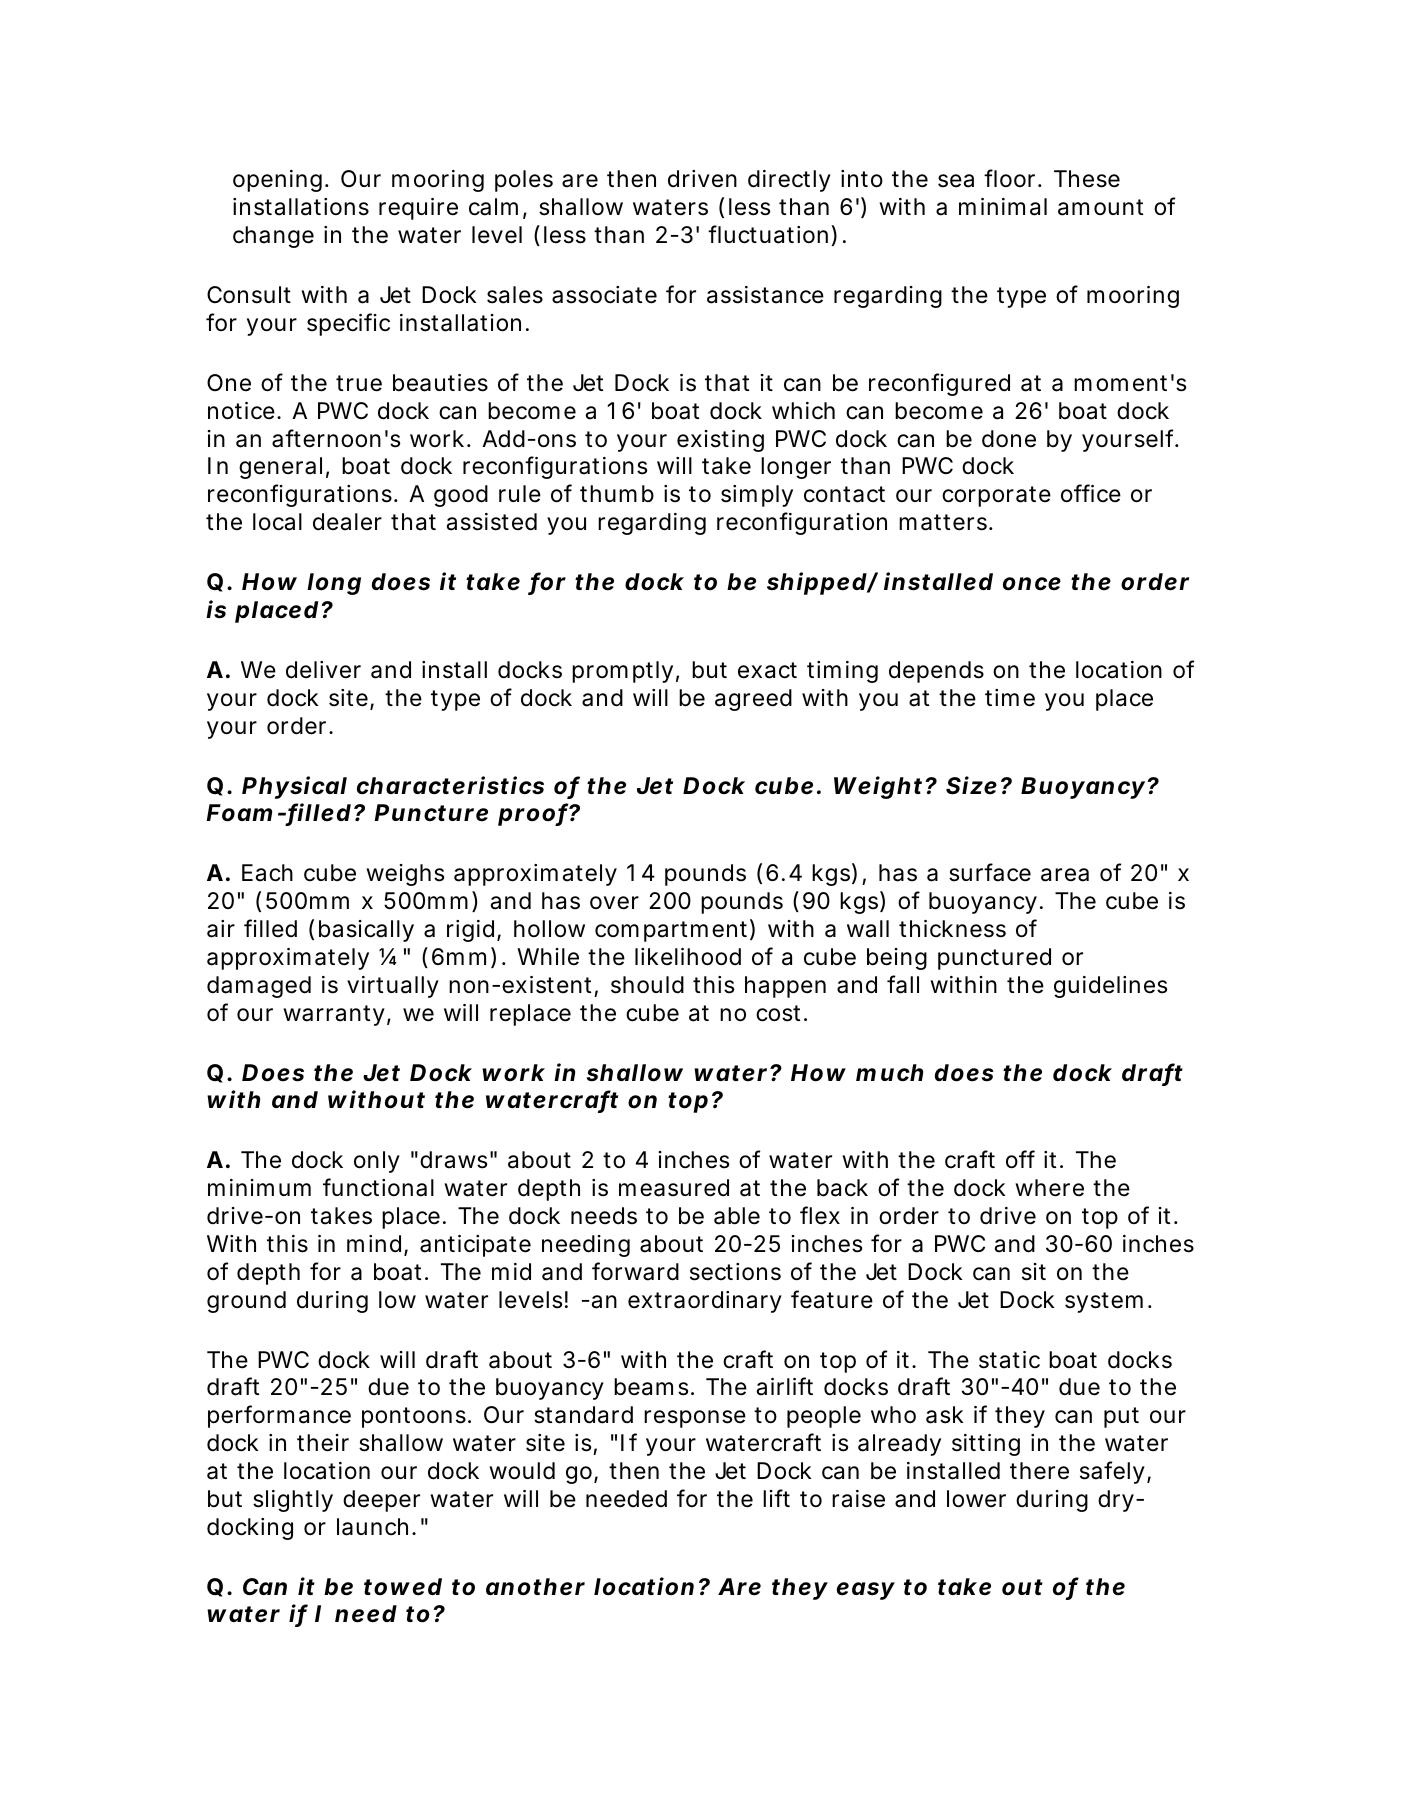 This screenshot has width=1403, height=1815. Describe the element at coordinates (1003, 207) in the screenshot. I see `minimal` at that location.
